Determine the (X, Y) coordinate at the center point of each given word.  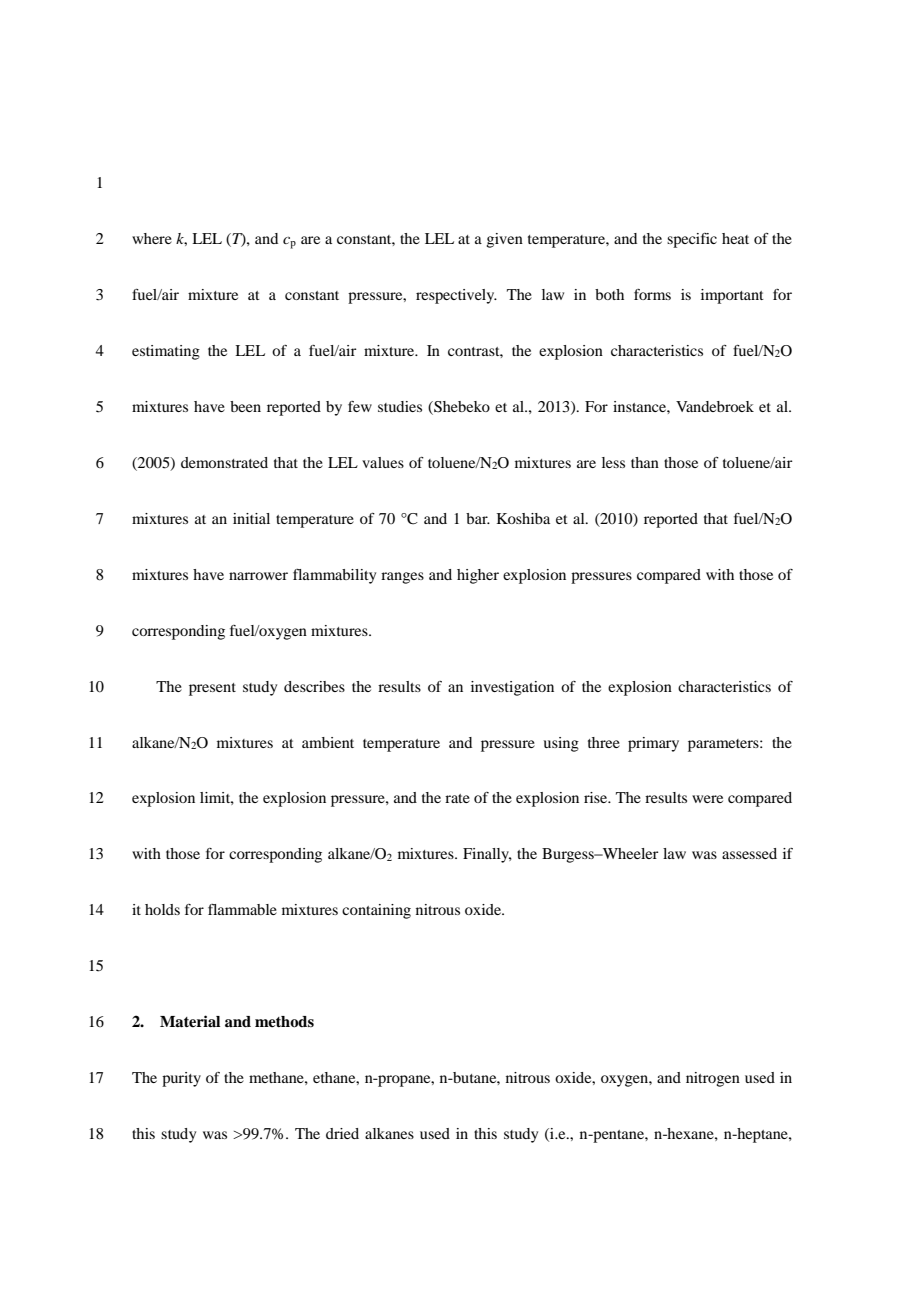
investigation (512, 688)
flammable (242, 909)
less (613, 462)
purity (181, 1079)
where (152, 238)
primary (653, 744)
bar (478, 518)
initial (251, 518)
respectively (456, 296)
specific (692, 240)
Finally (487, 855)
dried (342, 1133)
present (212, 689)
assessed (749, 853)
